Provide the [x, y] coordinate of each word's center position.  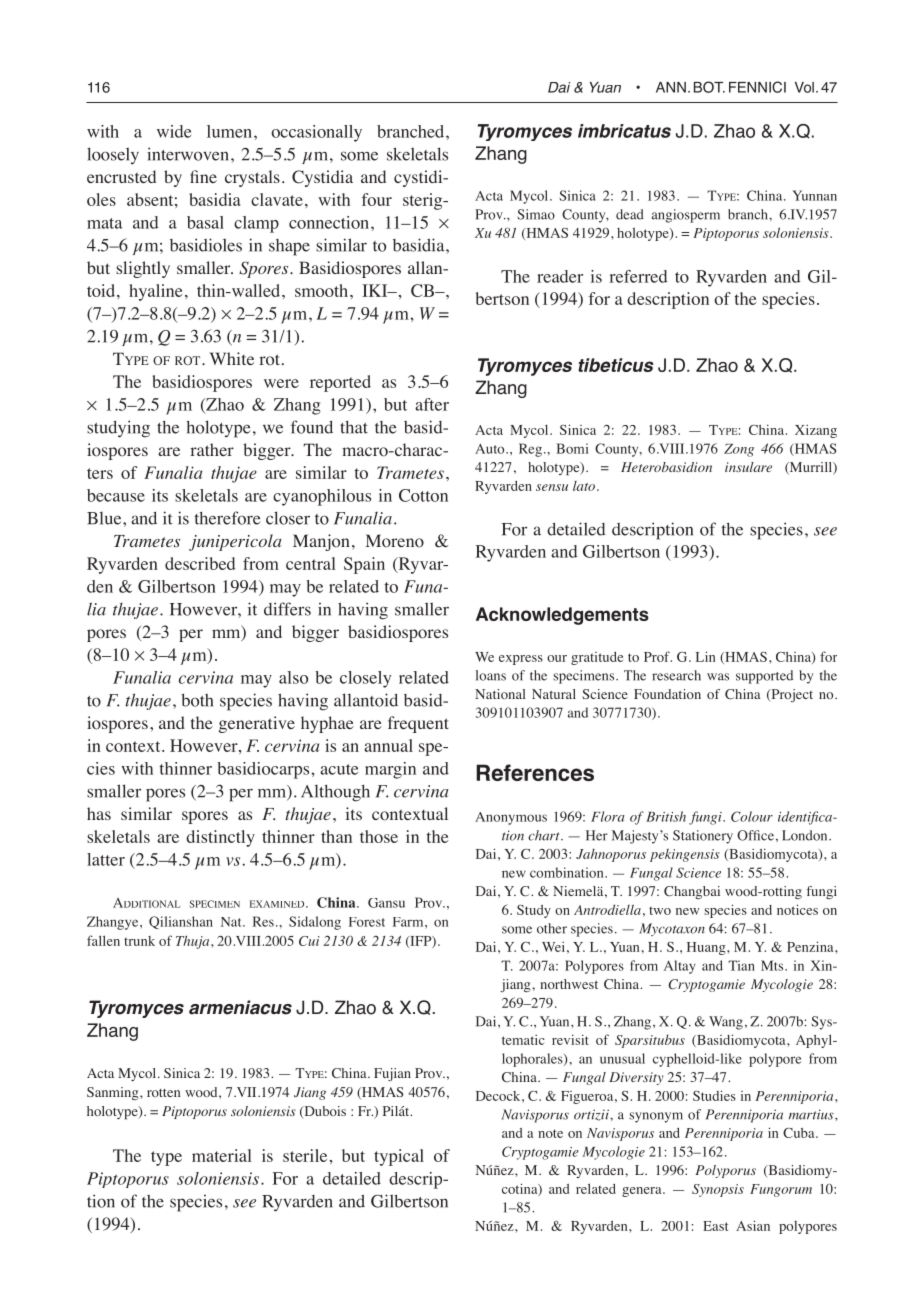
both [197, 700]
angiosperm [686, 216]
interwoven [188, 154]
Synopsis [718, 1190]
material [222, 1155]
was [718, 677]
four [376, 199]
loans [491, 675]
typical [399, 1157]
